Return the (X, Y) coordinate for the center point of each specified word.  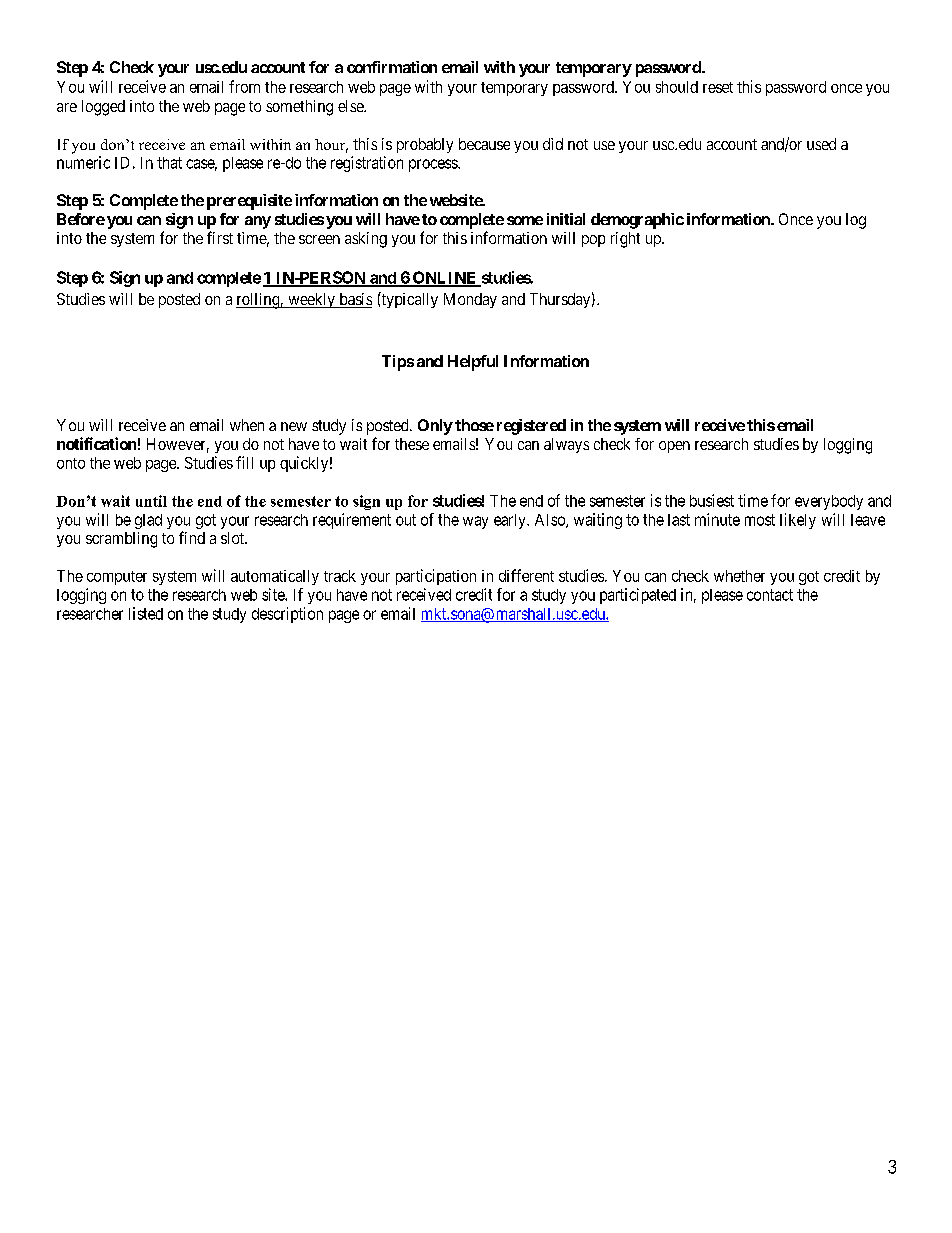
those (474, 425)
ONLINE (444, 278)
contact (770, 595)
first (220, 237)
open (674, 447)
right (625, 240)
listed (146, 613)
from (244, 86)
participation (436, 577)
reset (718, 87)
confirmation (392, 67)
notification (96, 443)
